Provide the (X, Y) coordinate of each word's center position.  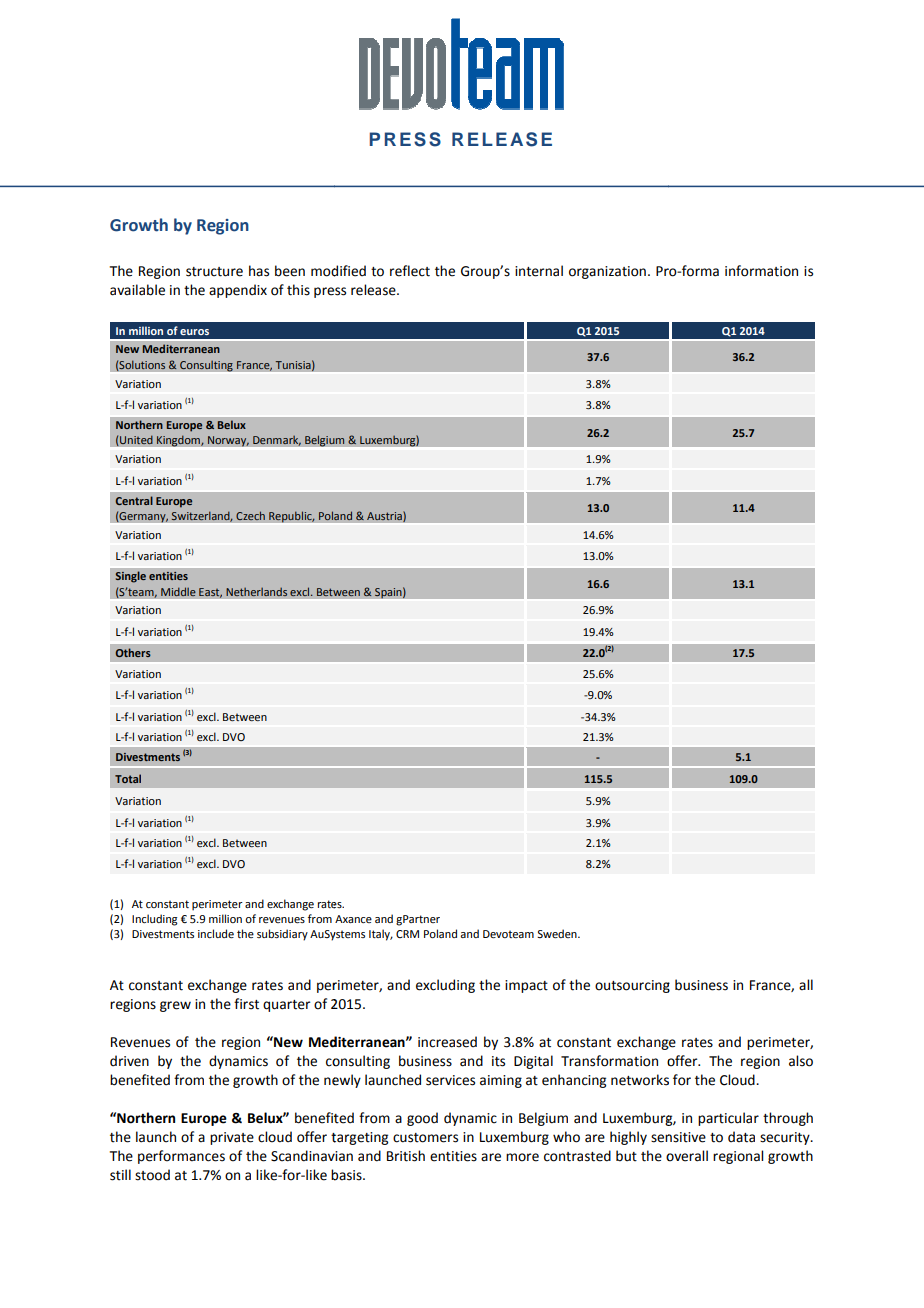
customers (425, 1138)
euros (194, 332)
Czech (250, 515)
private (232, 1138)
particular (728, 1119)
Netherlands (256, 592)
